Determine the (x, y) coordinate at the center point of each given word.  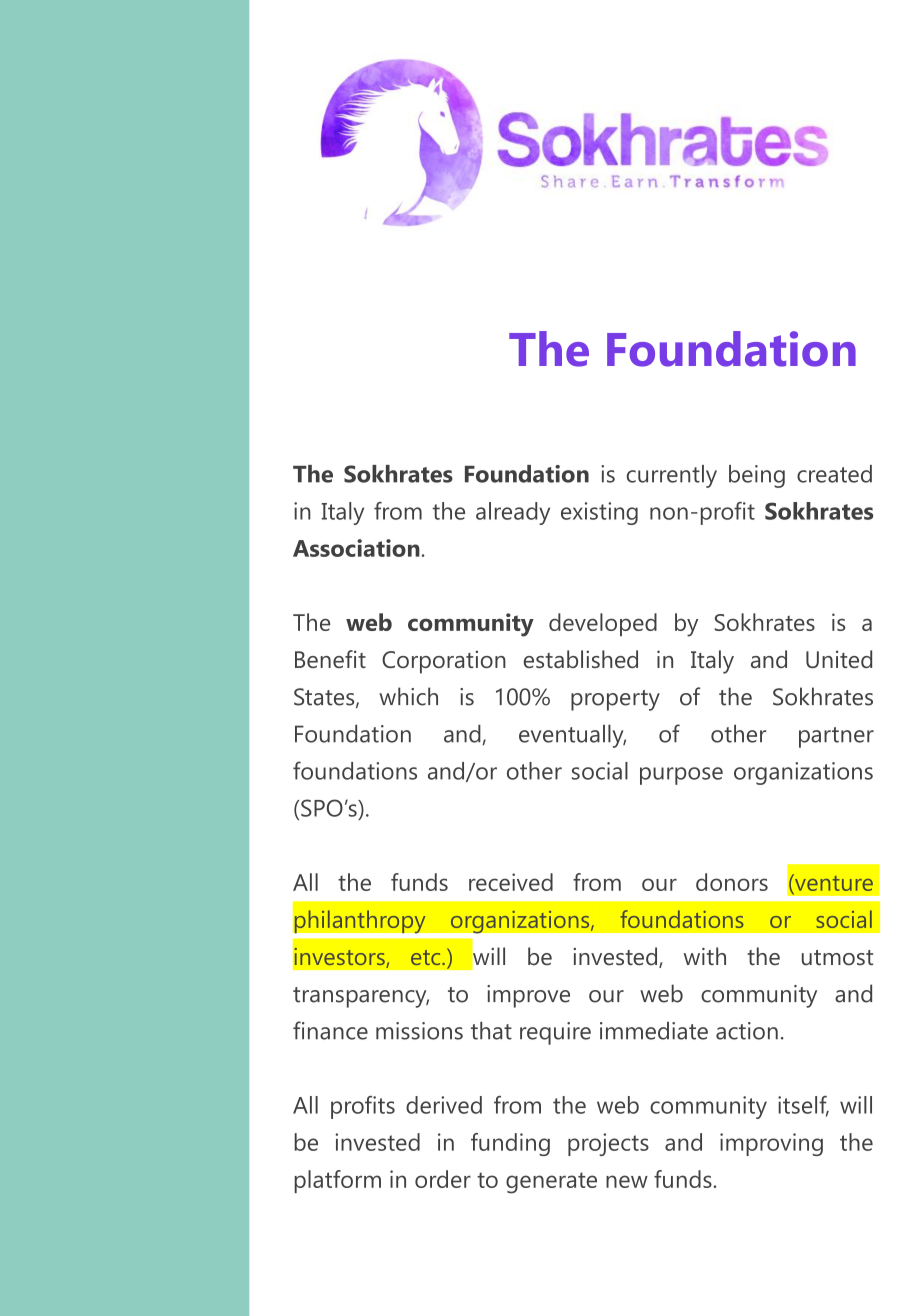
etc (427, 957)
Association (356, 548)
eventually (572, 736)
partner (836, 737)
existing (599, 513)
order (443, 1179)
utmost (837, 958)
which (408, 696)
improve (528, 996)
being (757, 476)
